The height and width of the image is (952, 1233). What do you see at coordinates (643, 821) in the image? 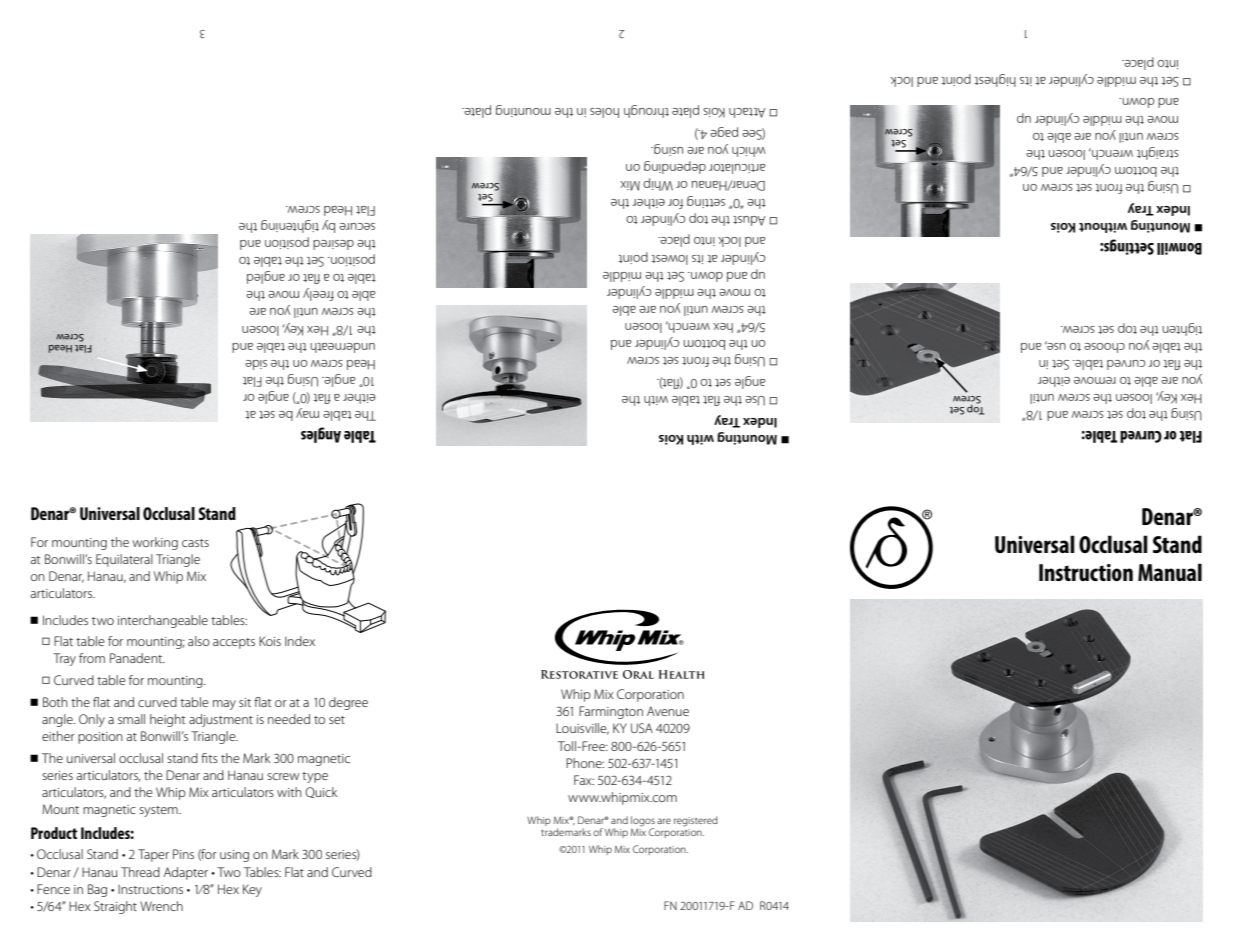
I see `logos` at bounding box center [643, 821].
